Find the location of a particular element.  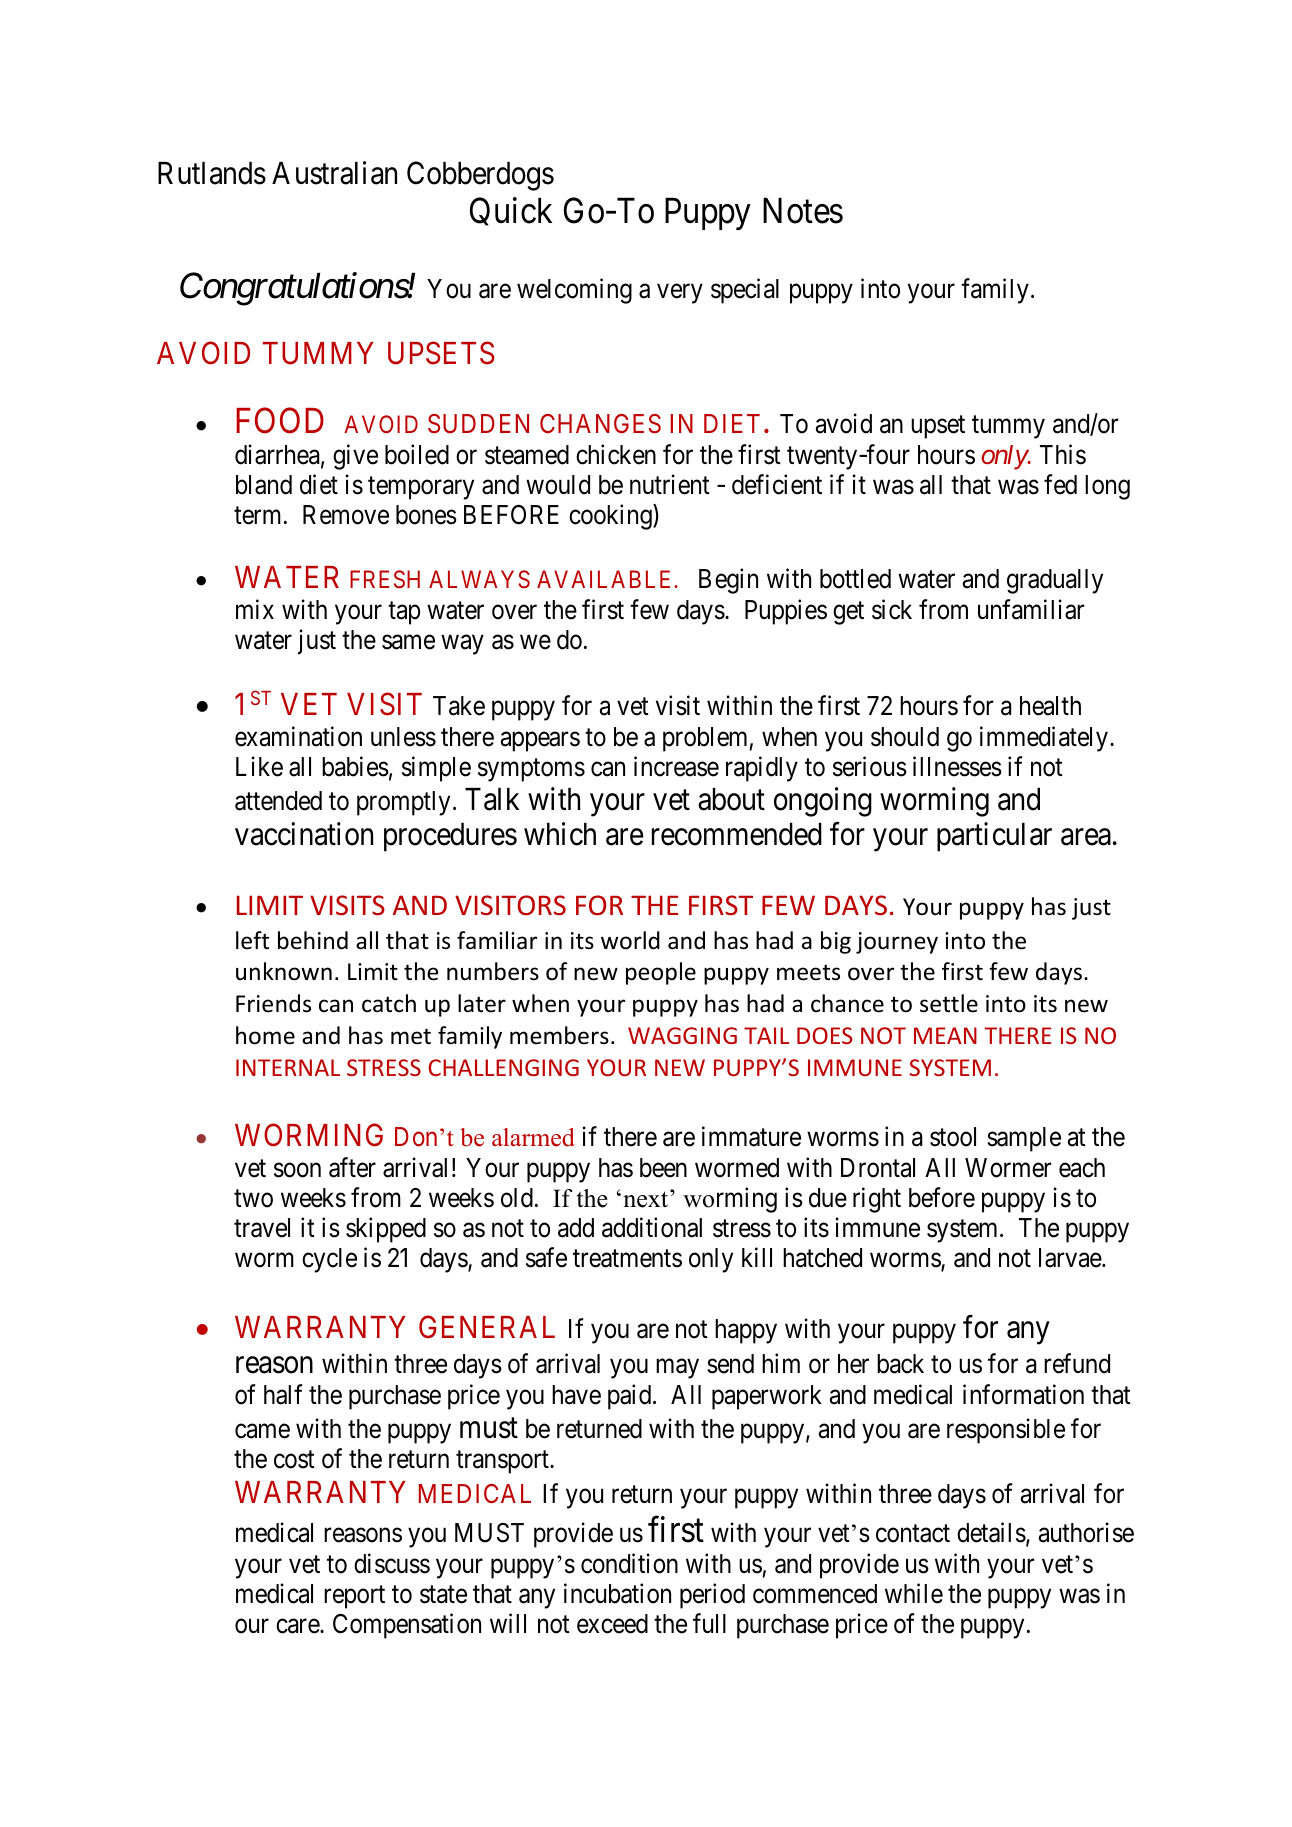

sample is located at coordinates (1024, 1139).
